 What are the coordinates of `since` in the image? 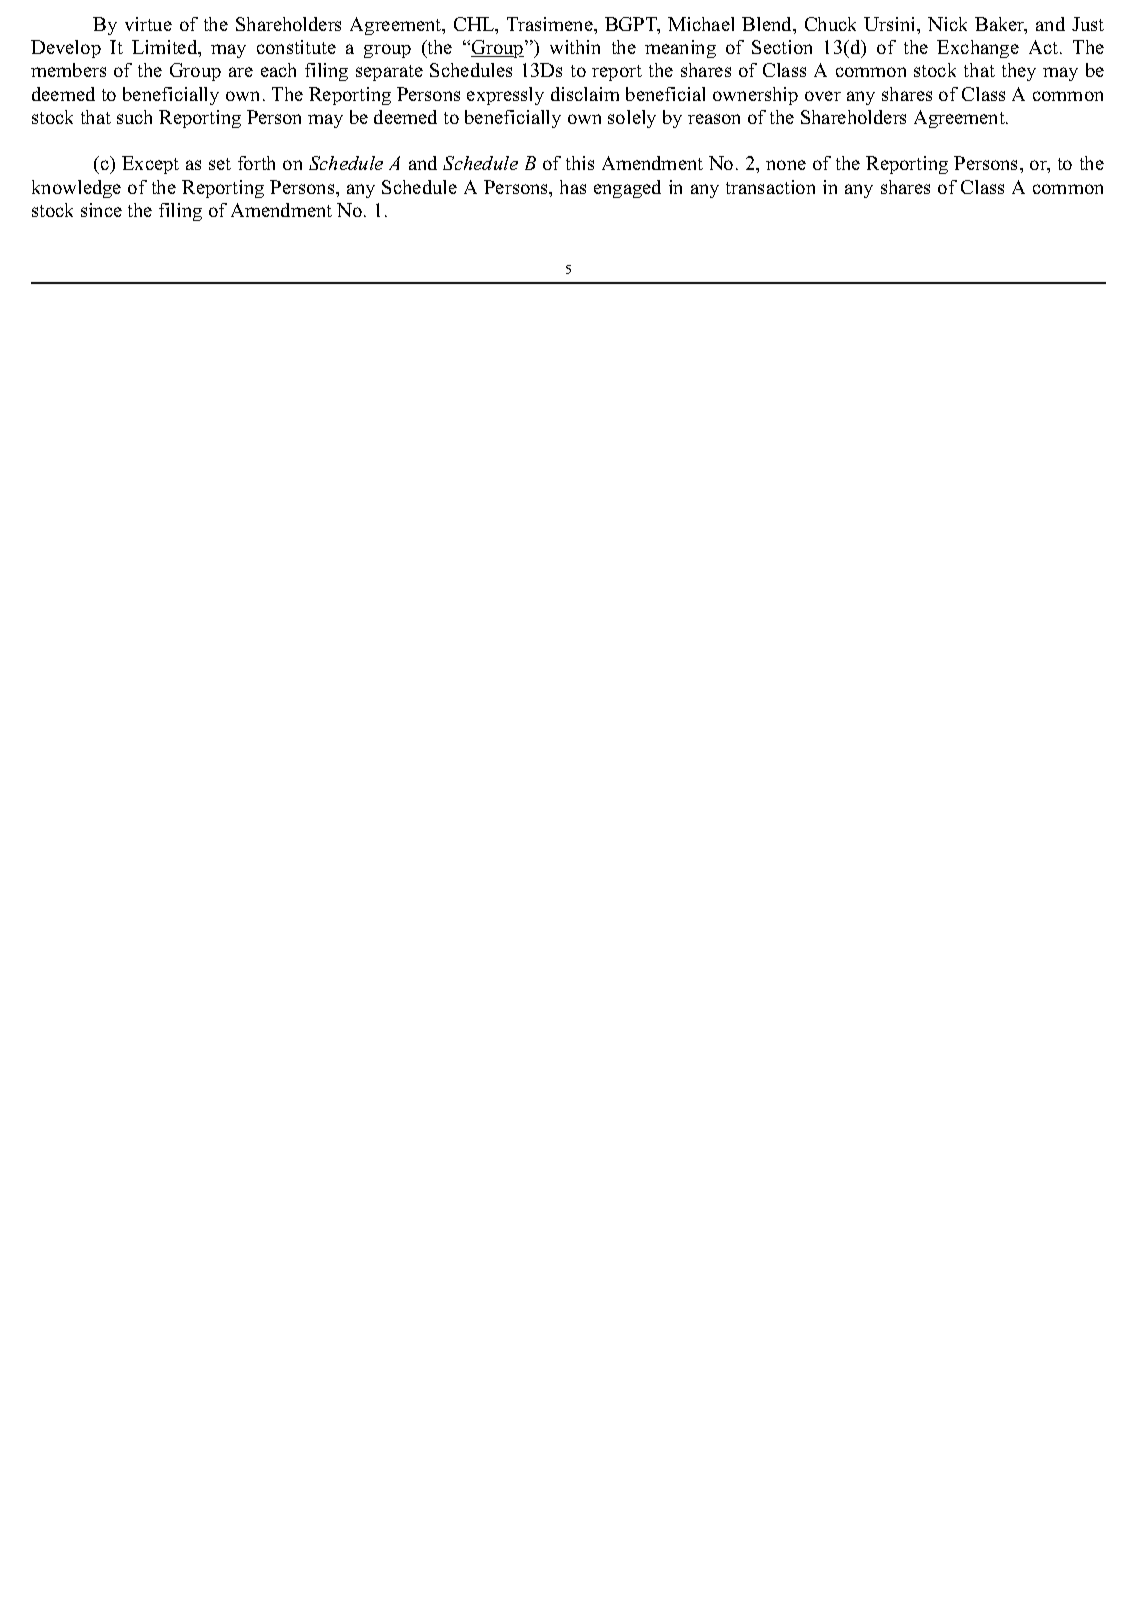 It's located at (101, 210).
